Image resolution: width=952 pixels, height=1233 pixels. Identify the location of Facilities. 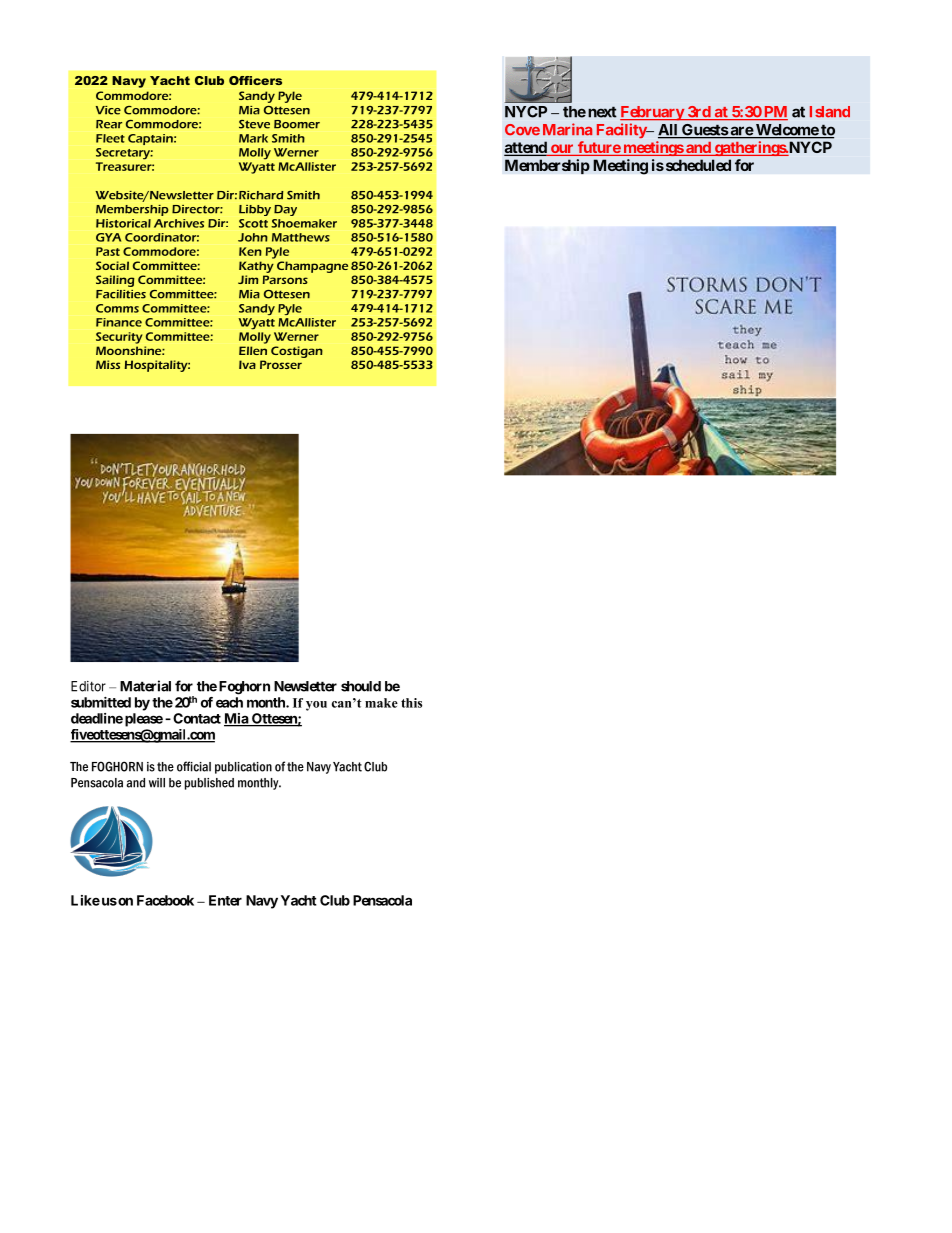
(121, 294).
